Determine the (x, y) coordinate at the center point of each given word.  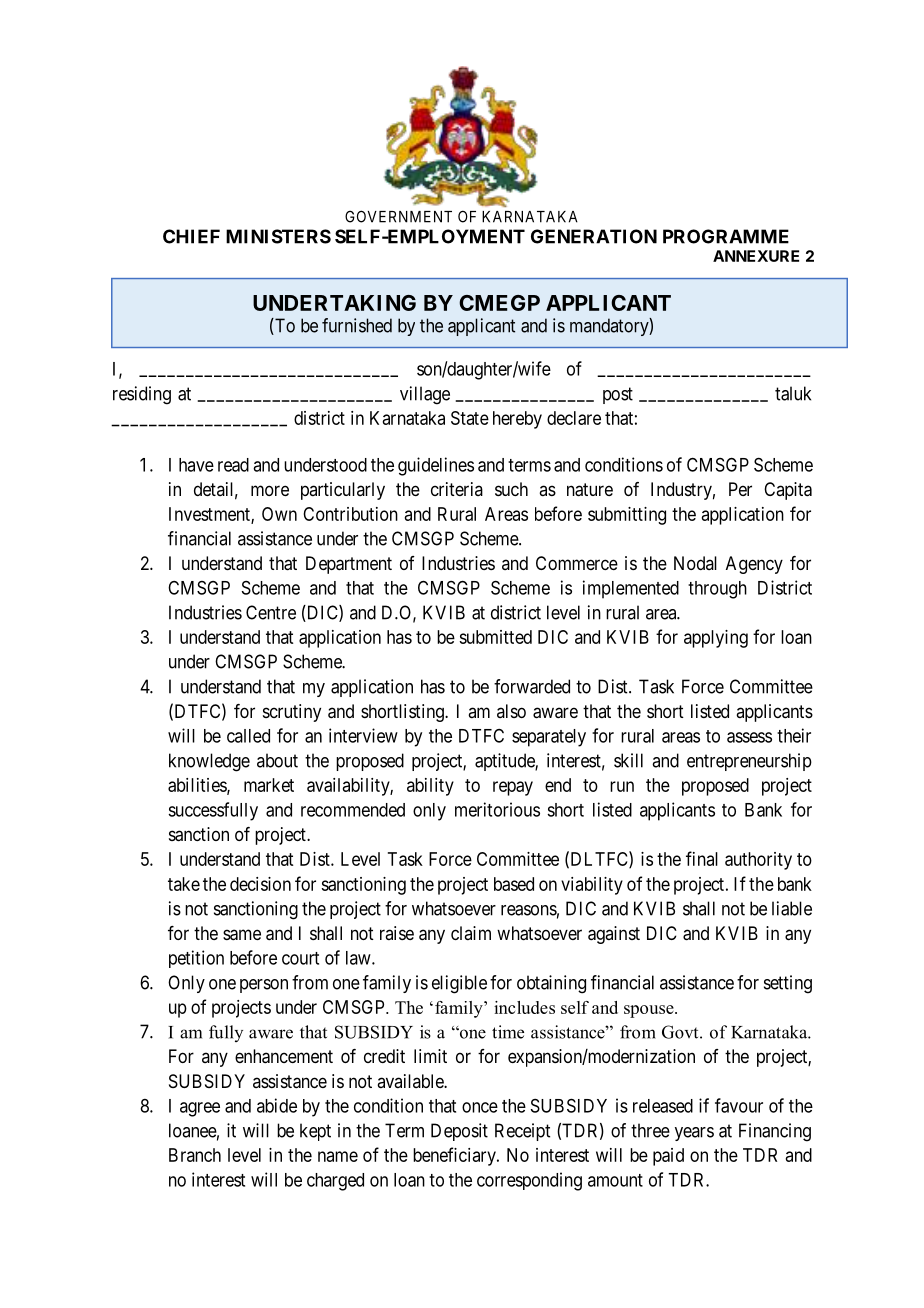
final (702, 858)
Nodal (695, 563)
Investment (210, 515)
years (694, 1134)
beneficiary (455, 1156)
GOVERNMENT (398, 216)
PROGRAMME (726, 236)
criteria (457, 489)
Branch (195, 1155)
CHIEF (191, 236)
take (184, 884)
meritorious (497, 809)
